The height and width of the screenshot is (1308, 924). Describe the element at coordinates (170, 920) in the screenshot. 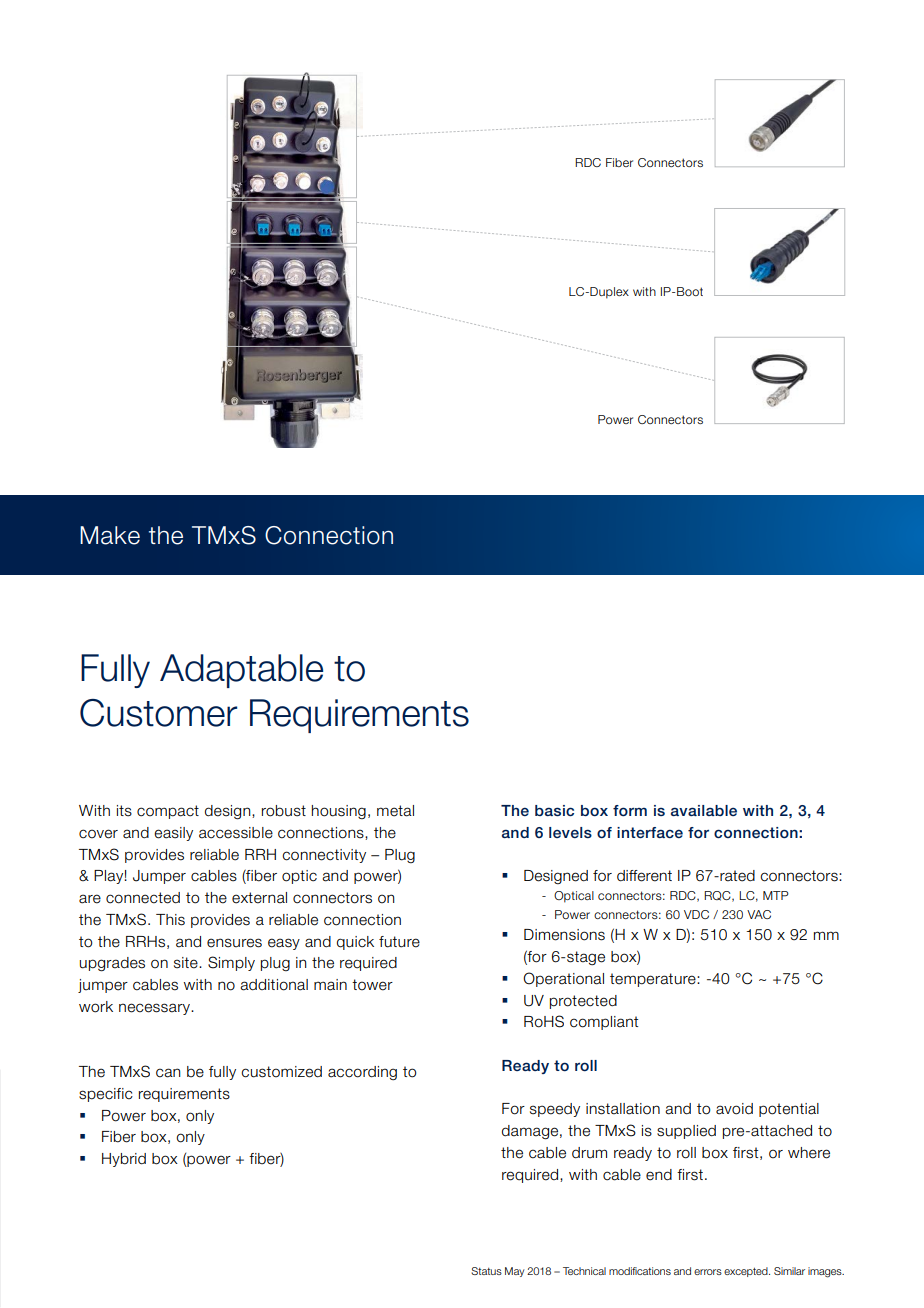

I see `This` at that location.
